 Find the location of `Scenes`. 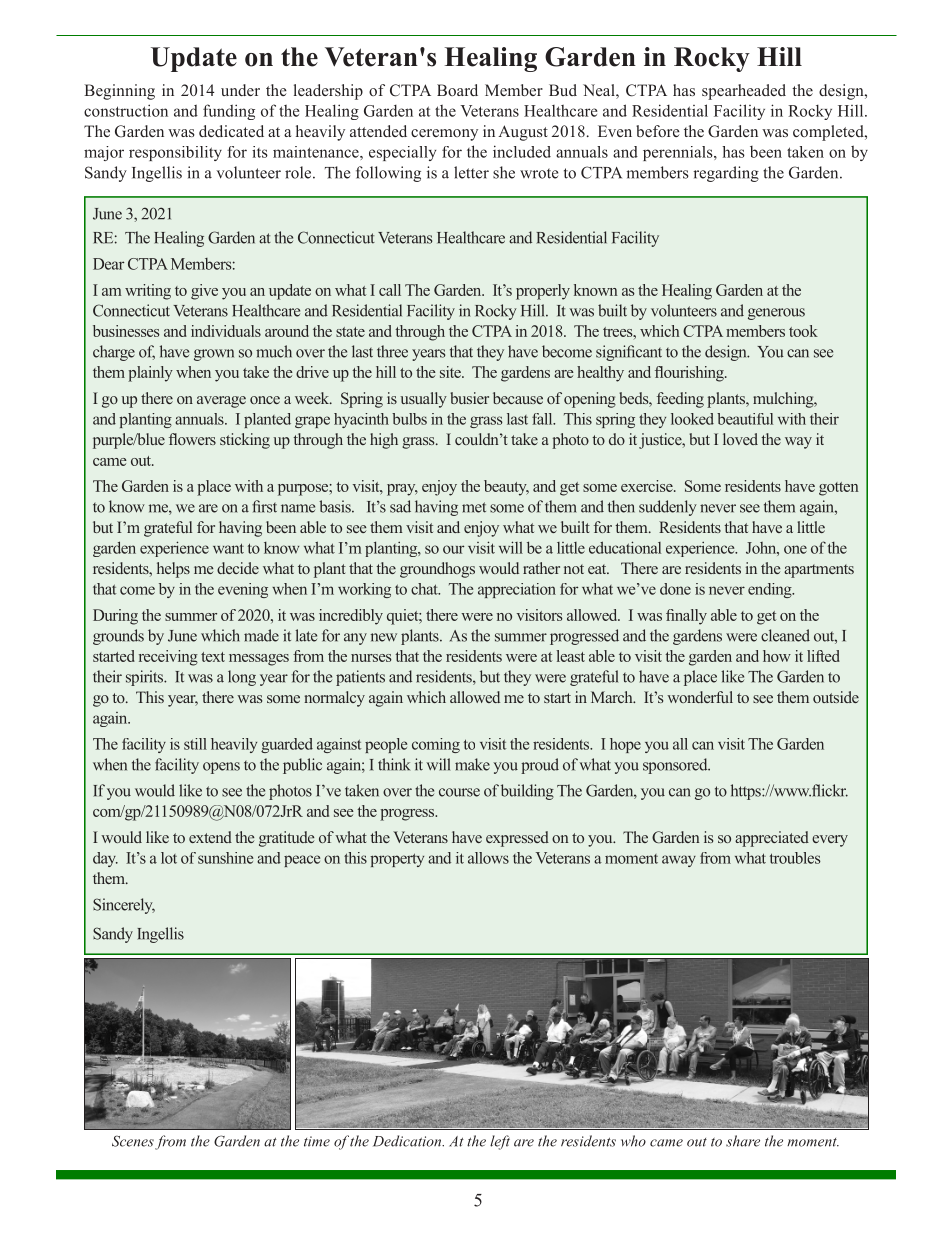

Scenes is located at coordinates (133, 1141).
